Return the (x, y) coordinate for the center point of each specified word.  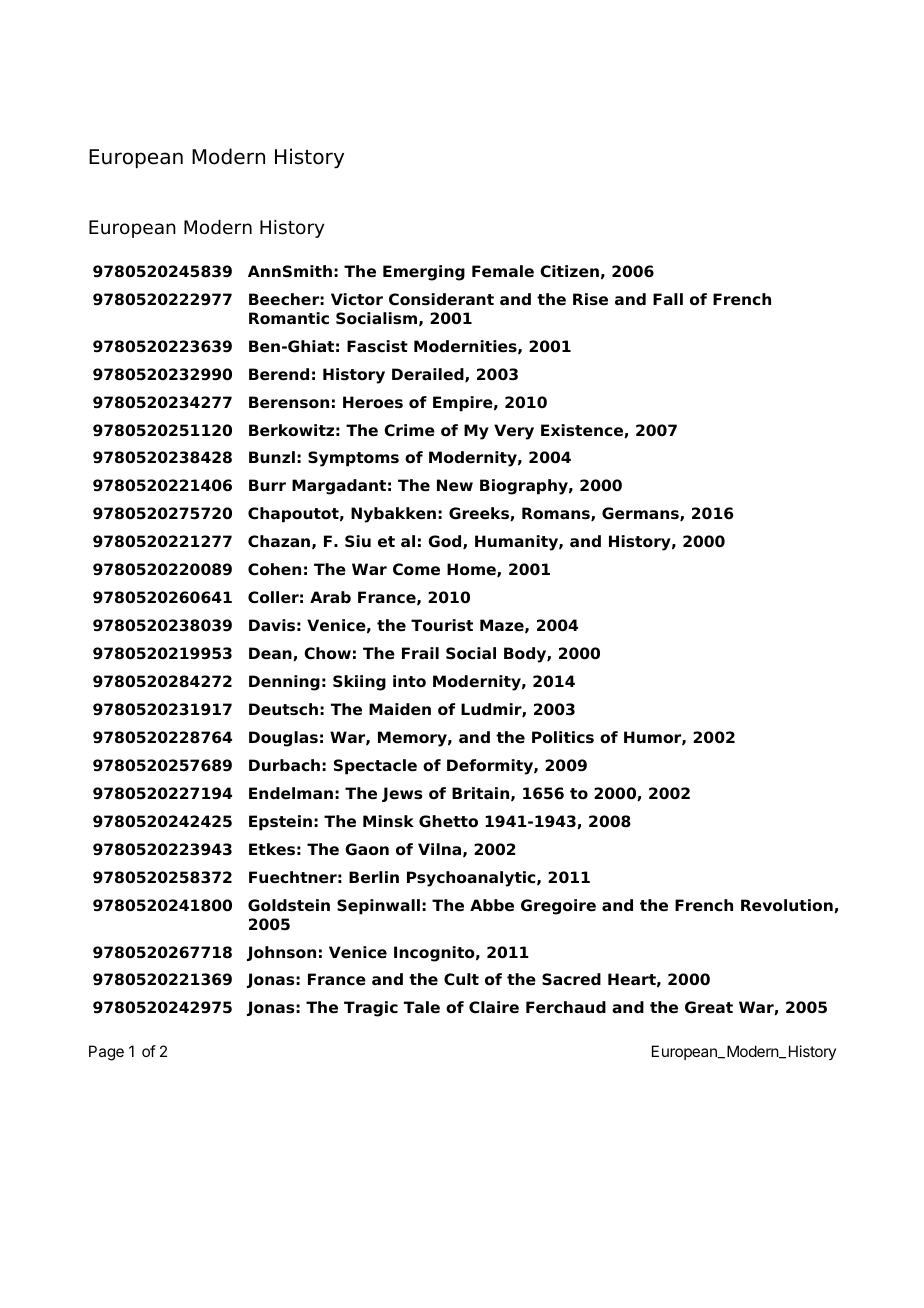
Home (472, 570)
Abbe (492, 905)
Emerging (424, 273)
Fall (668, 299)
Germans (641, 514)
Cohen (274, 569)
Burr (267, 485)
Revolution (788, 906)
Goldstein (289, 905)
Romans (557, 514)
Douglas (283, 739)
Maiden (400, 709)
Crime (409, 430)
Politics (563, 737)
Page (106, 1053)
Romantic (289, 318)
